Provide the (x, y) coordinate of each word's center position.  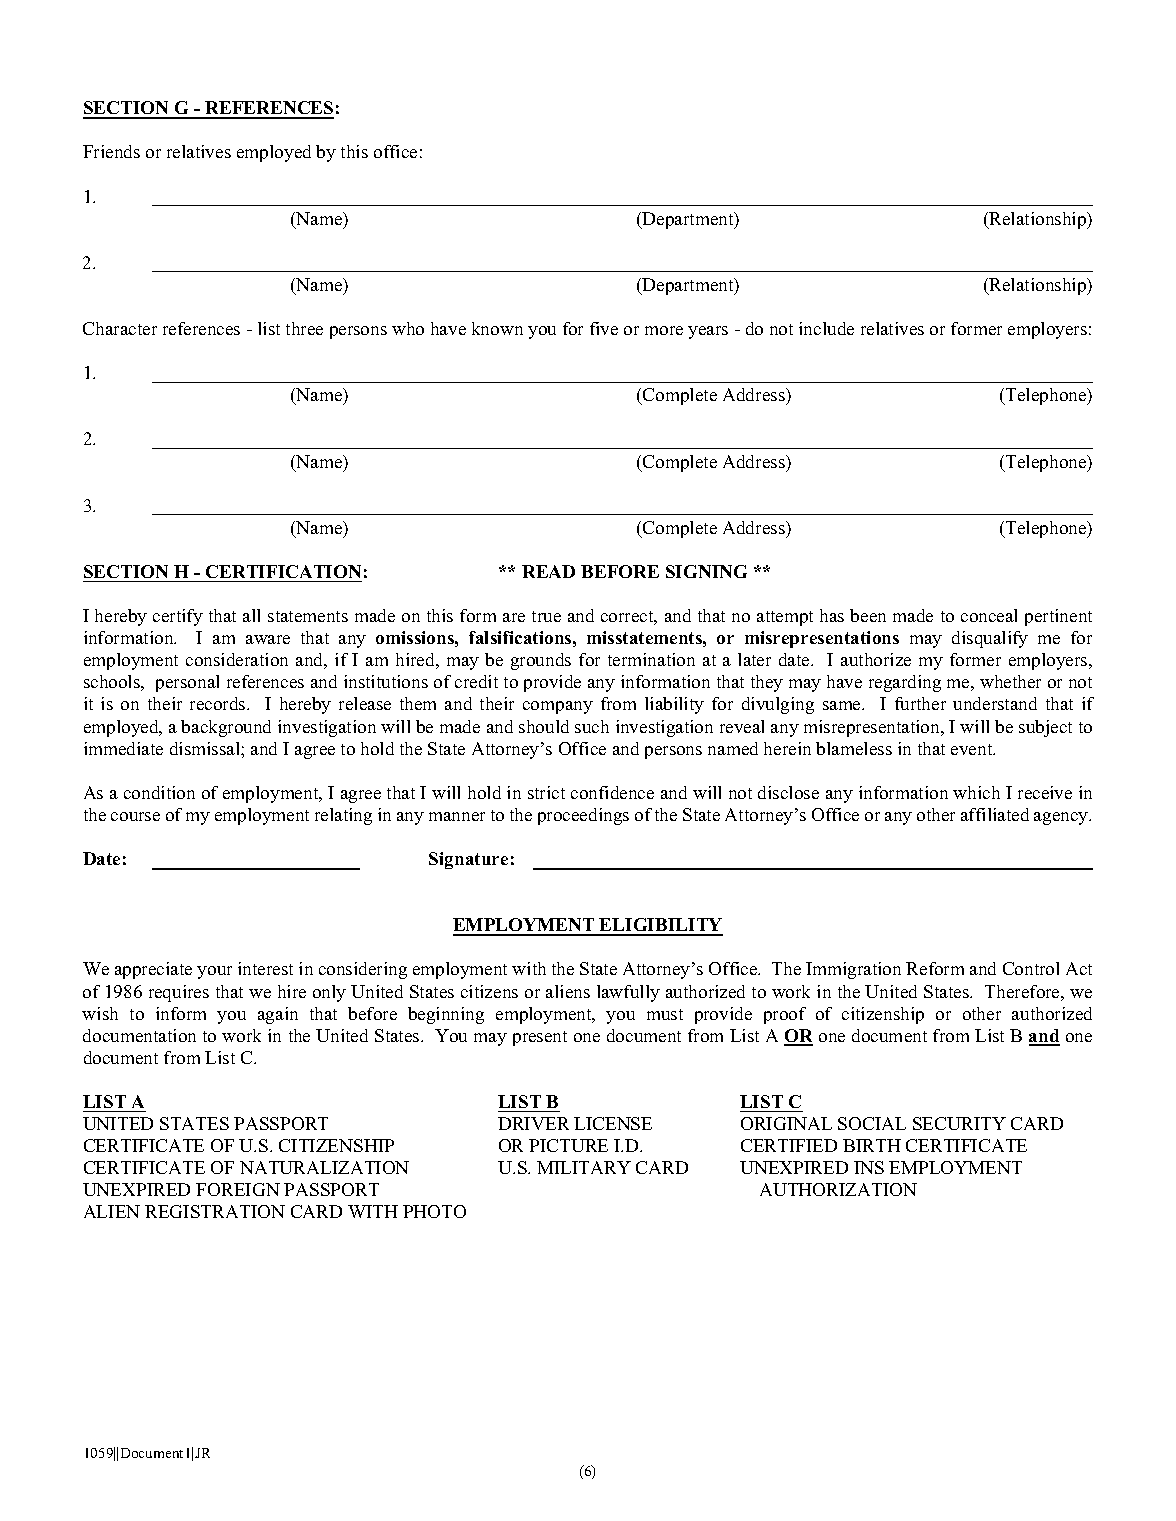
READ (548, 571)
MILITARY (584, 1167)
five (604, 328)
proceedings (583, 816)
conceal (989, 615)
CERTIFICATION (283, 571)
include (826, 328)
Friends (111, 151)
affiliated (995, 814)
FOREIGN (238, 1189)
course (135, 816)
